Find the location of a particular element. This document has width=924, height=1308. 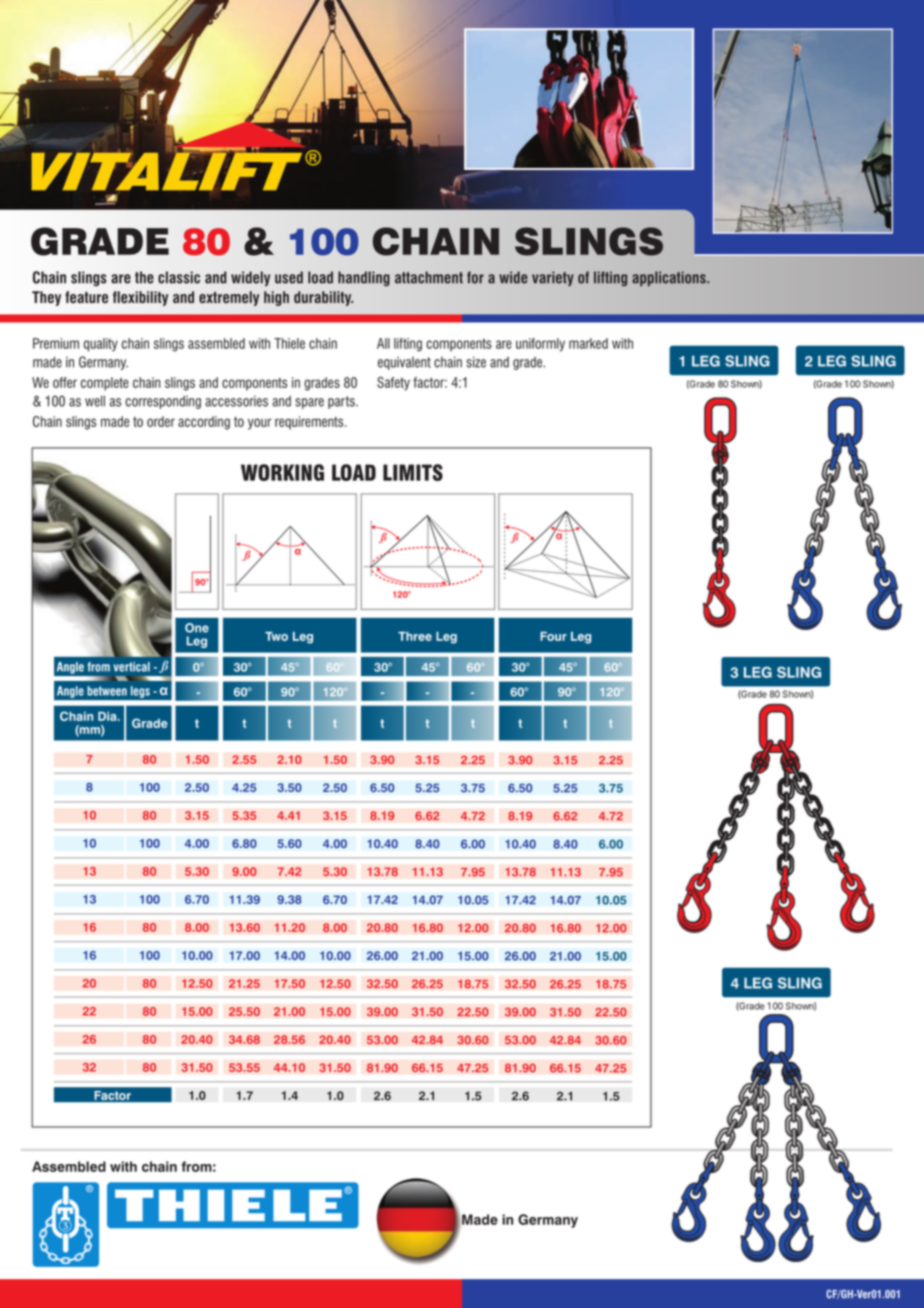

requirements is located at coordinates (310, 423).
